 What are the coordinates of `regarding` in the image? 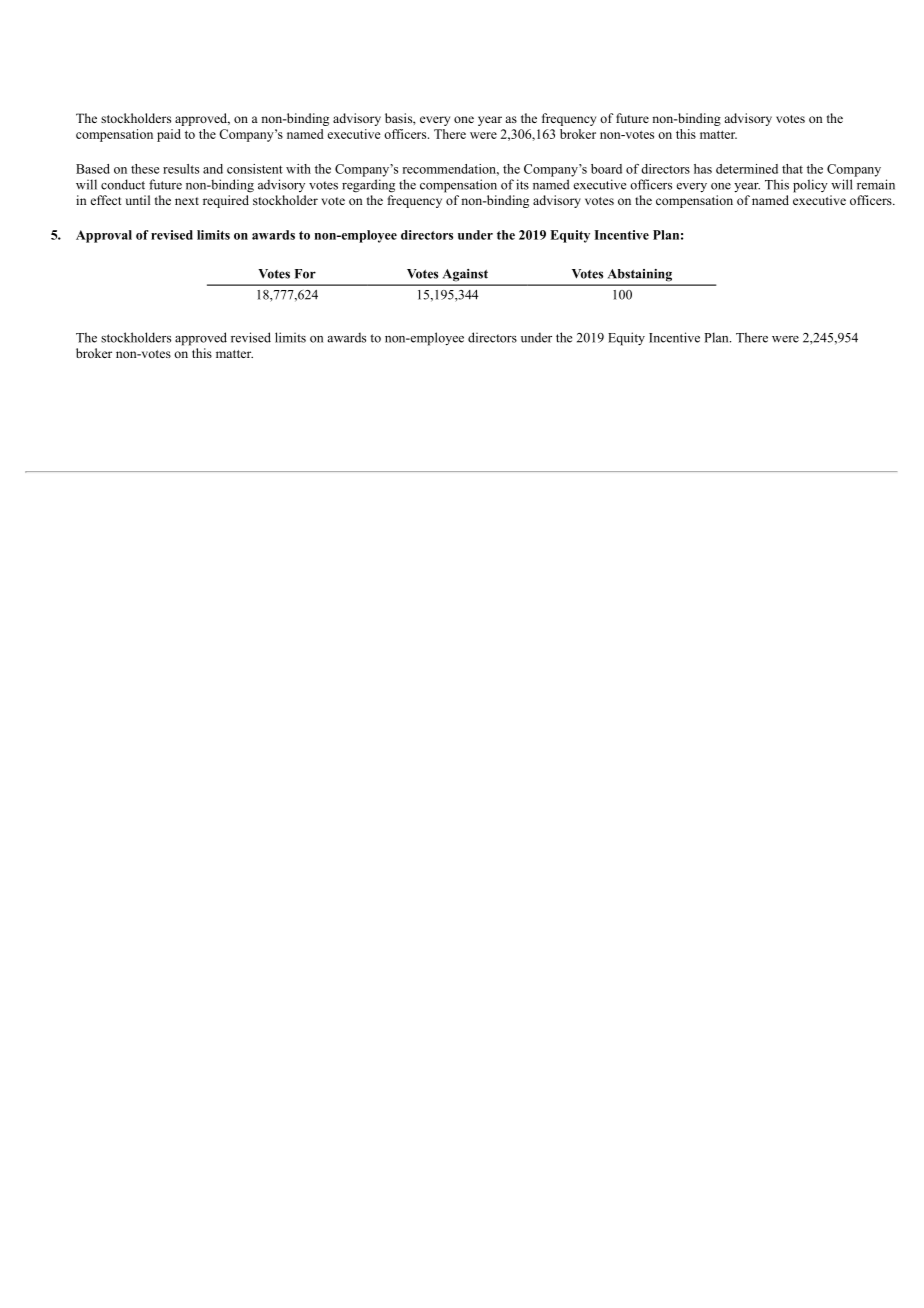 It's located at (368, 186).
